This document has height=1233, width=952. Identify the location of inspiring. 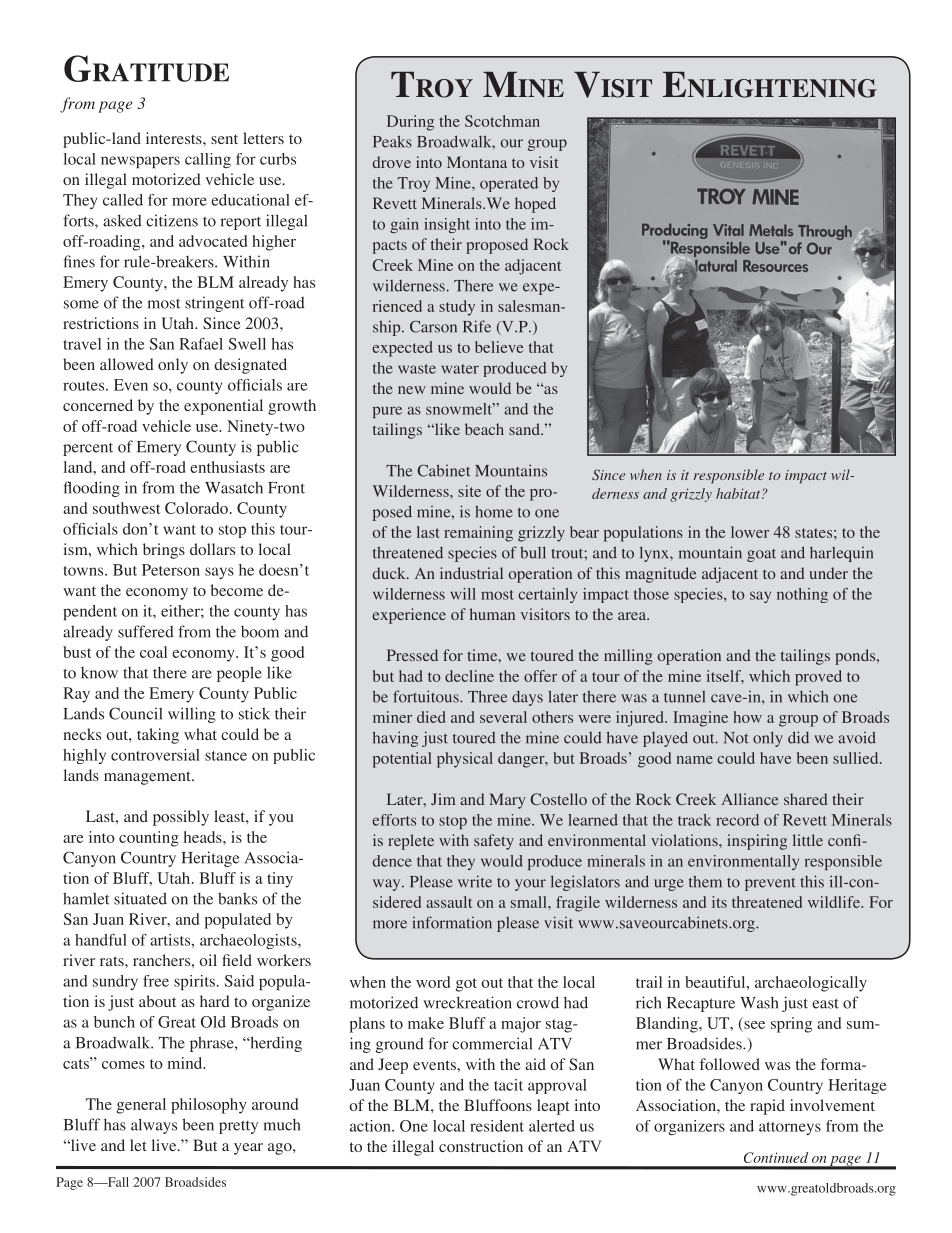
(757, 842).
